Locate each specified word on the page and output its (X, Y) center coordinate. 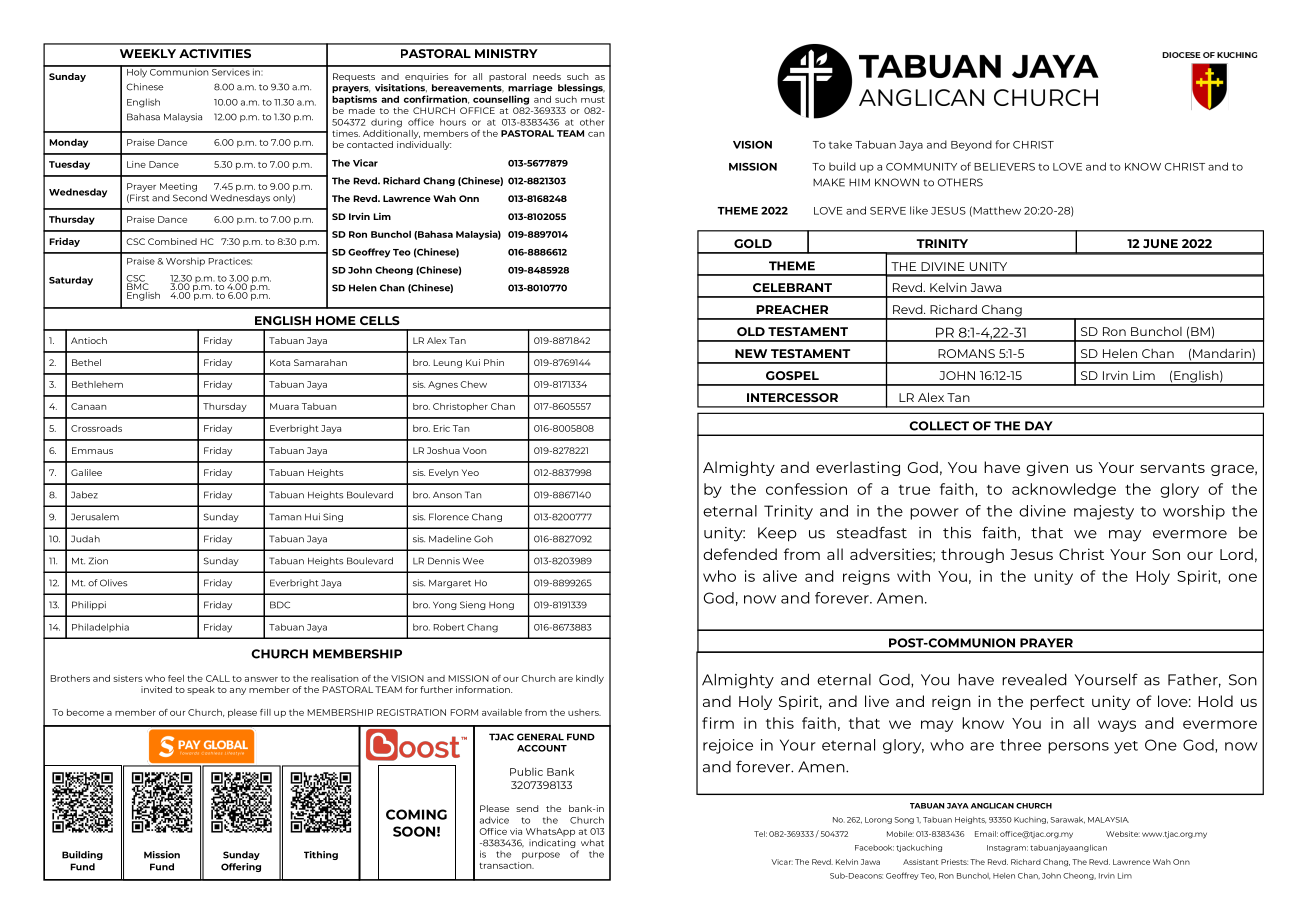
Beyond (971, 145)
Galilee (86, 472)
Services (231, 71)
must (593, 100)
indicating (552, 843)
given (1047, 468)
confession (806, 489)
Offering (241, 867)
